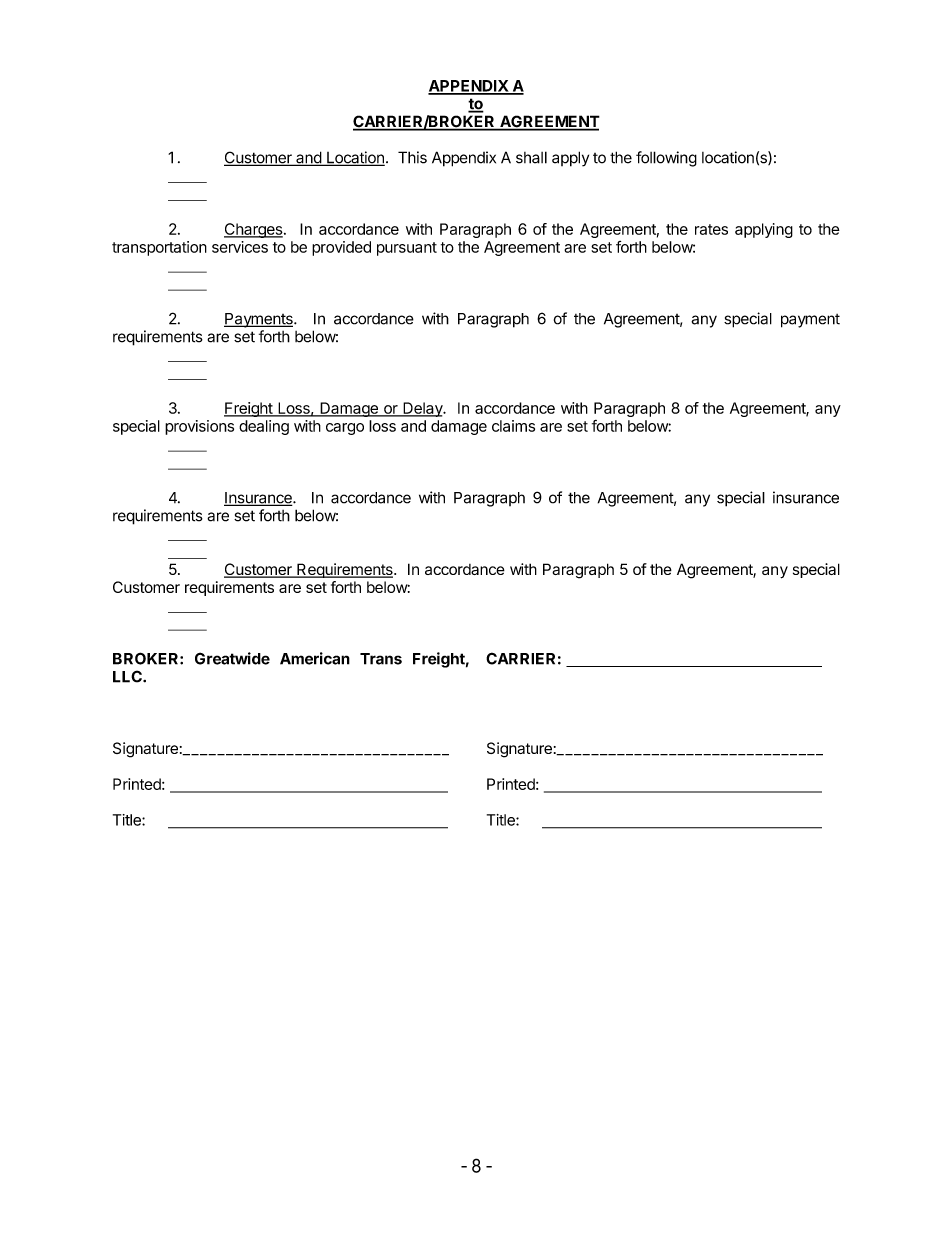 Image resolution: width=952 pixels, height=1233 pixels. I want to click on LLC, so click(128, 676).
